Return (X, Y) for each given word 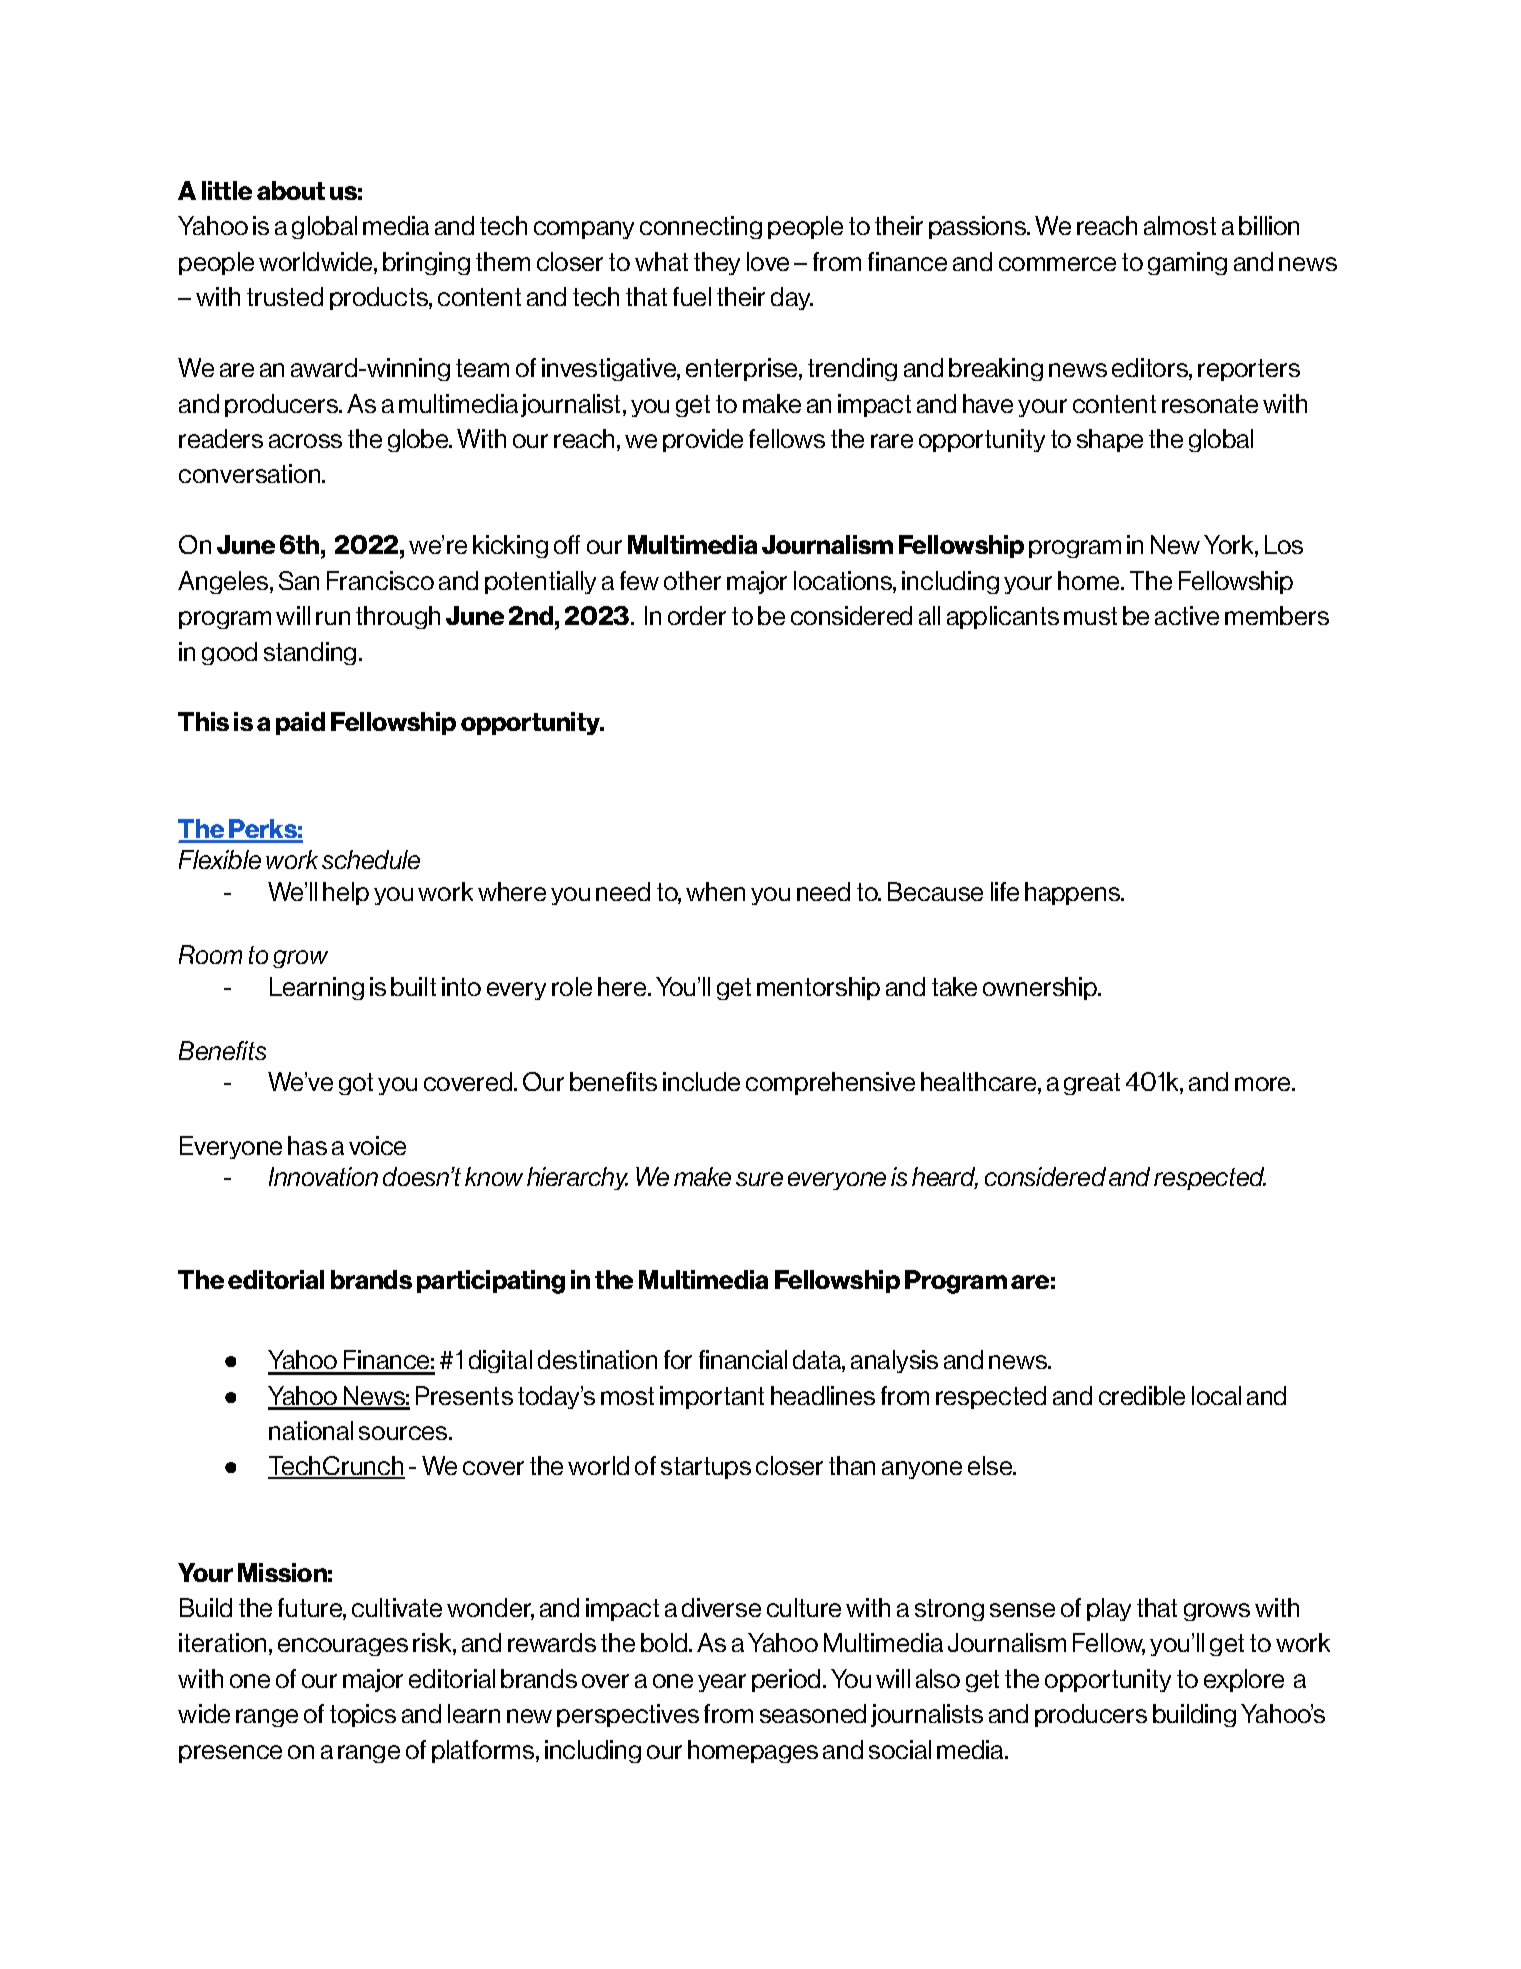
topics (363, 1715)
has (307, 1145)
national (311, 1430)
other (692, 580)
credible (1142, 1395)
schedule (371, 859)
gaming (1187, 263)
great (1092, 1084)
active (1187, 615)
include (701, 1081)
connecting (701, 227)
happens (1073, 893)
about (291, 190)
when (715, 891)
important (712, 1397)
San (299, 580)
